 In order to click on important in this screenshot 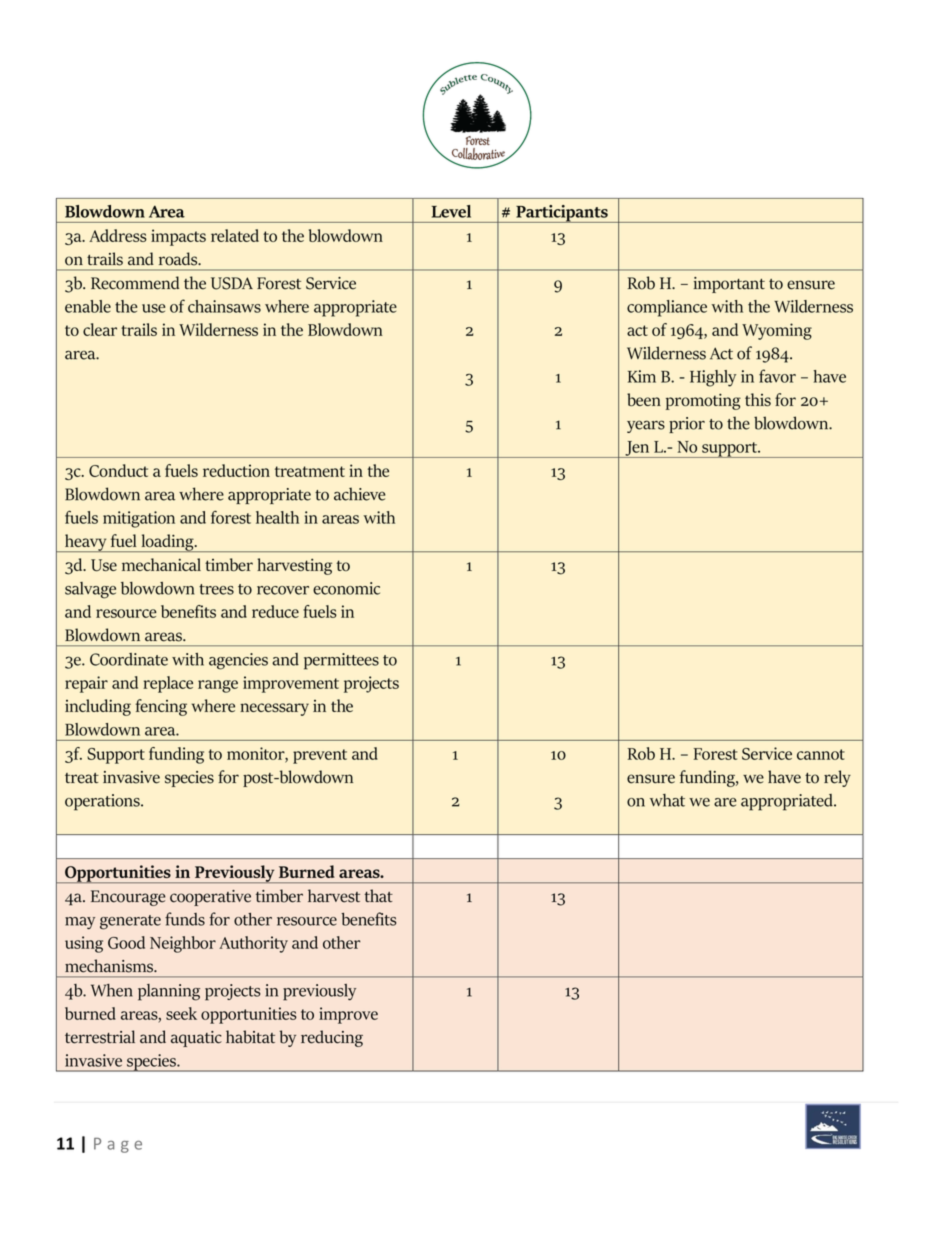, I will do `click(729, 285)`.
